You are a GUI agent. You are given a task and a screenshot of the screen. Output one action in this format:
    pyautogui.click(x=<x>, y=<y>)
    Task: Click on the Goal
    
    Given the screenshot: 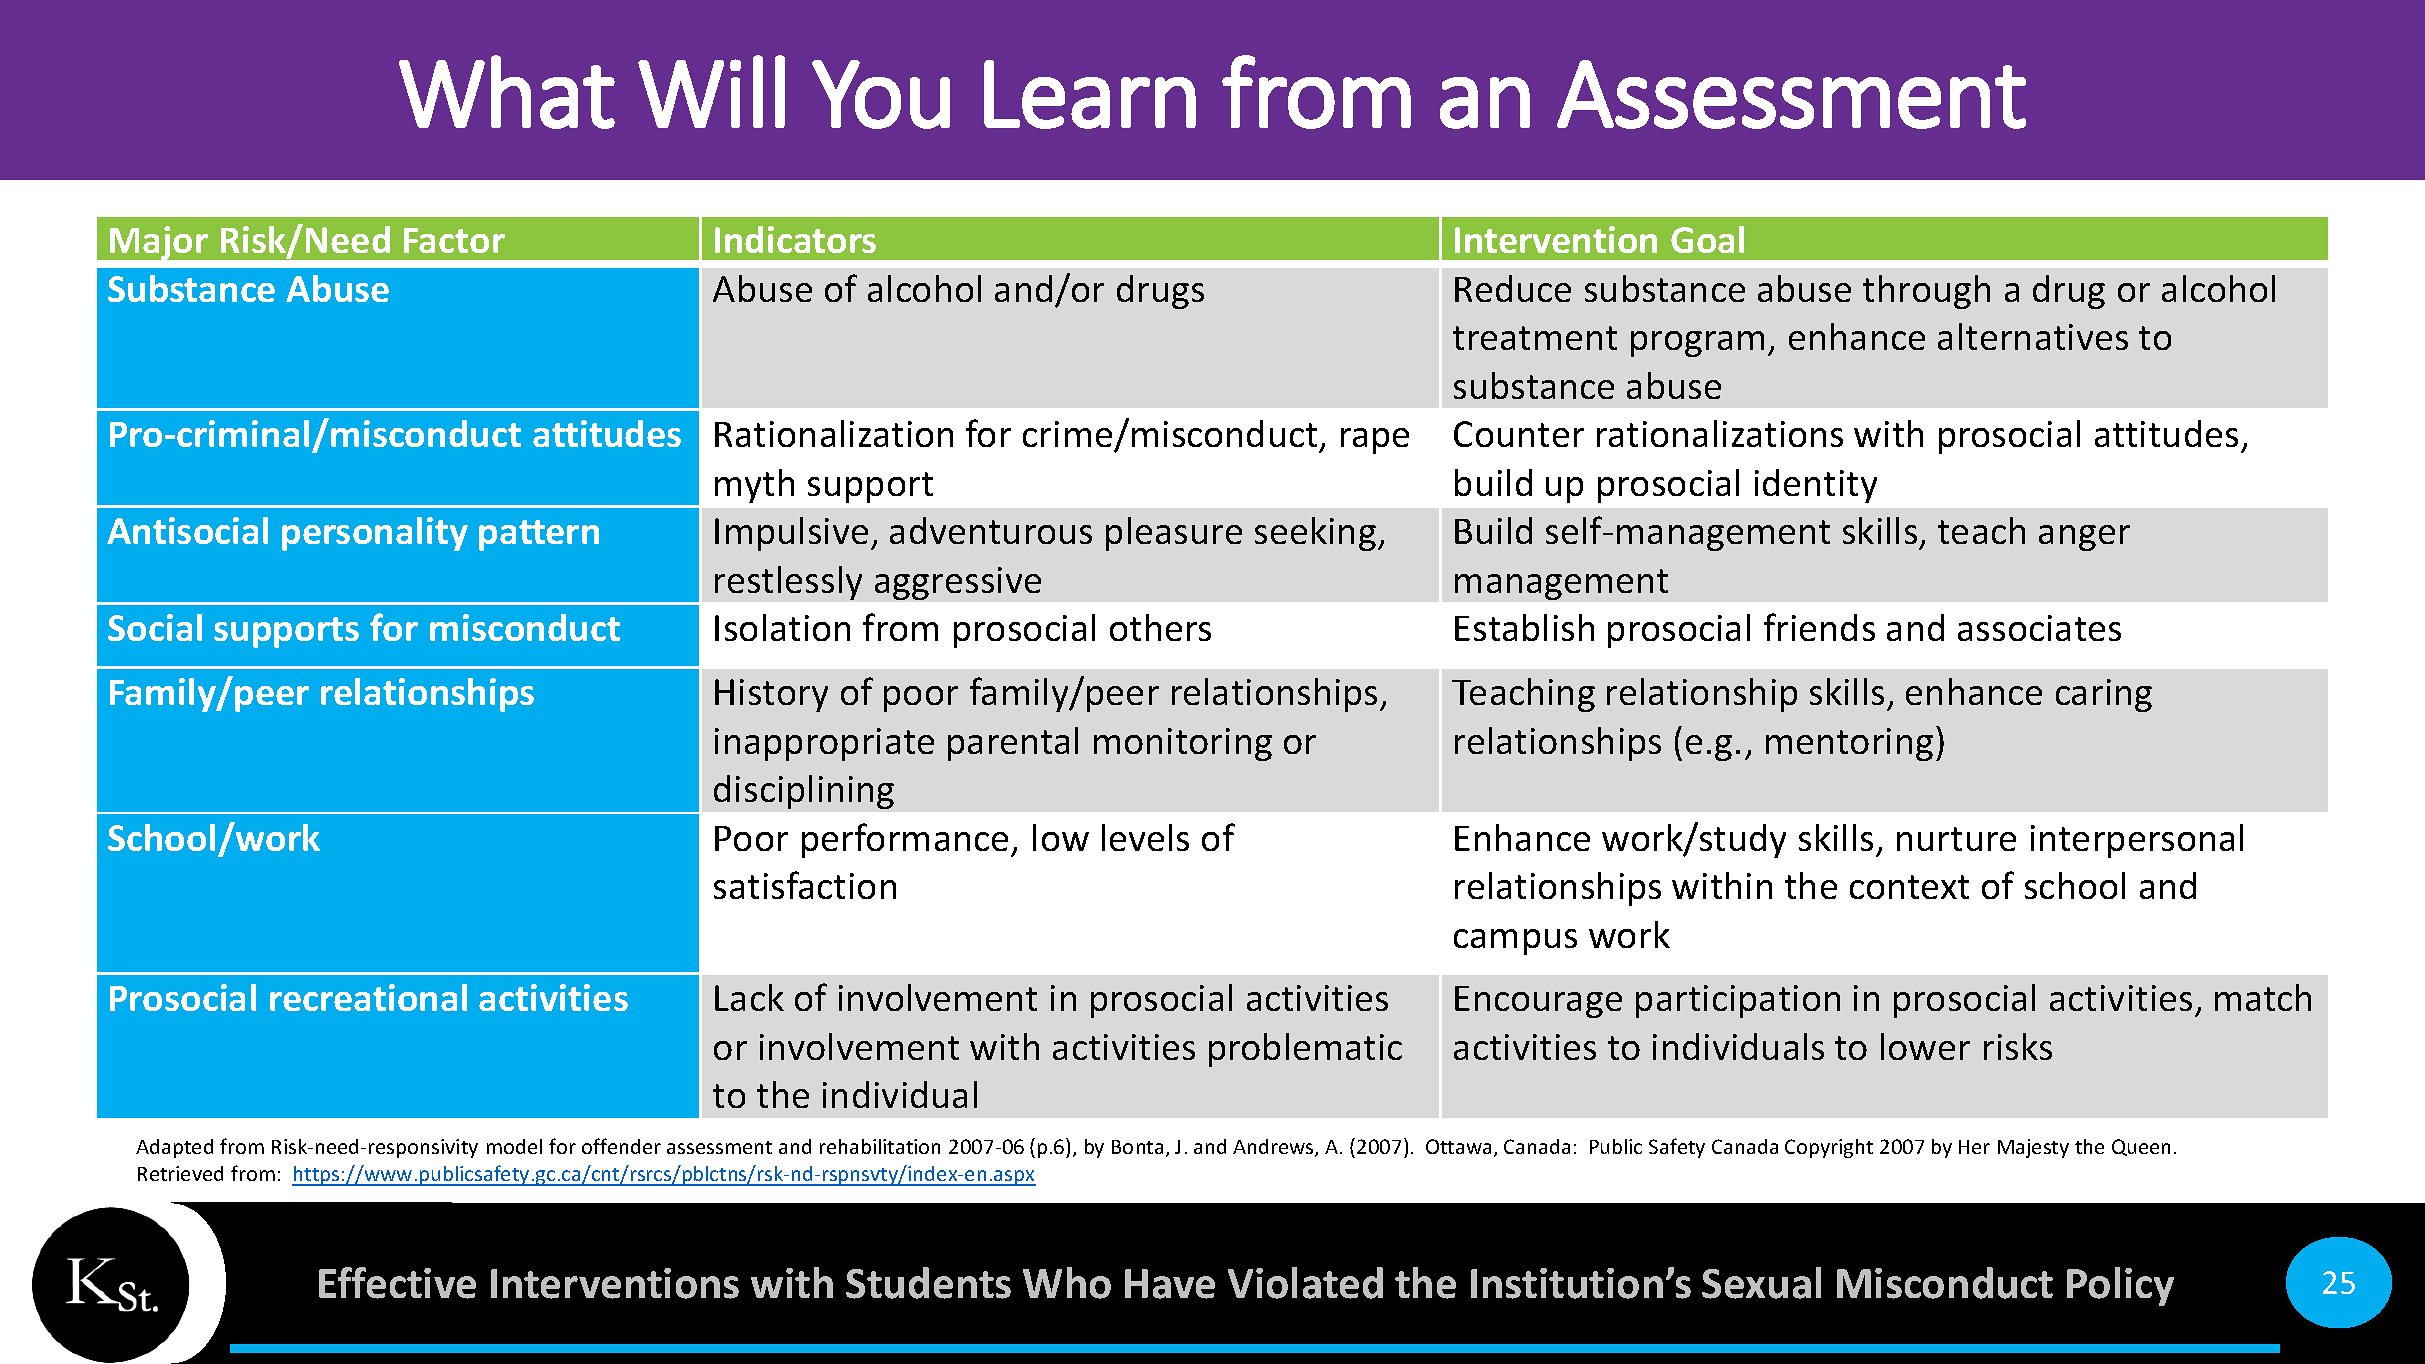 What is the action you would take?
    pyautogui.click(x=1707, y=239)
